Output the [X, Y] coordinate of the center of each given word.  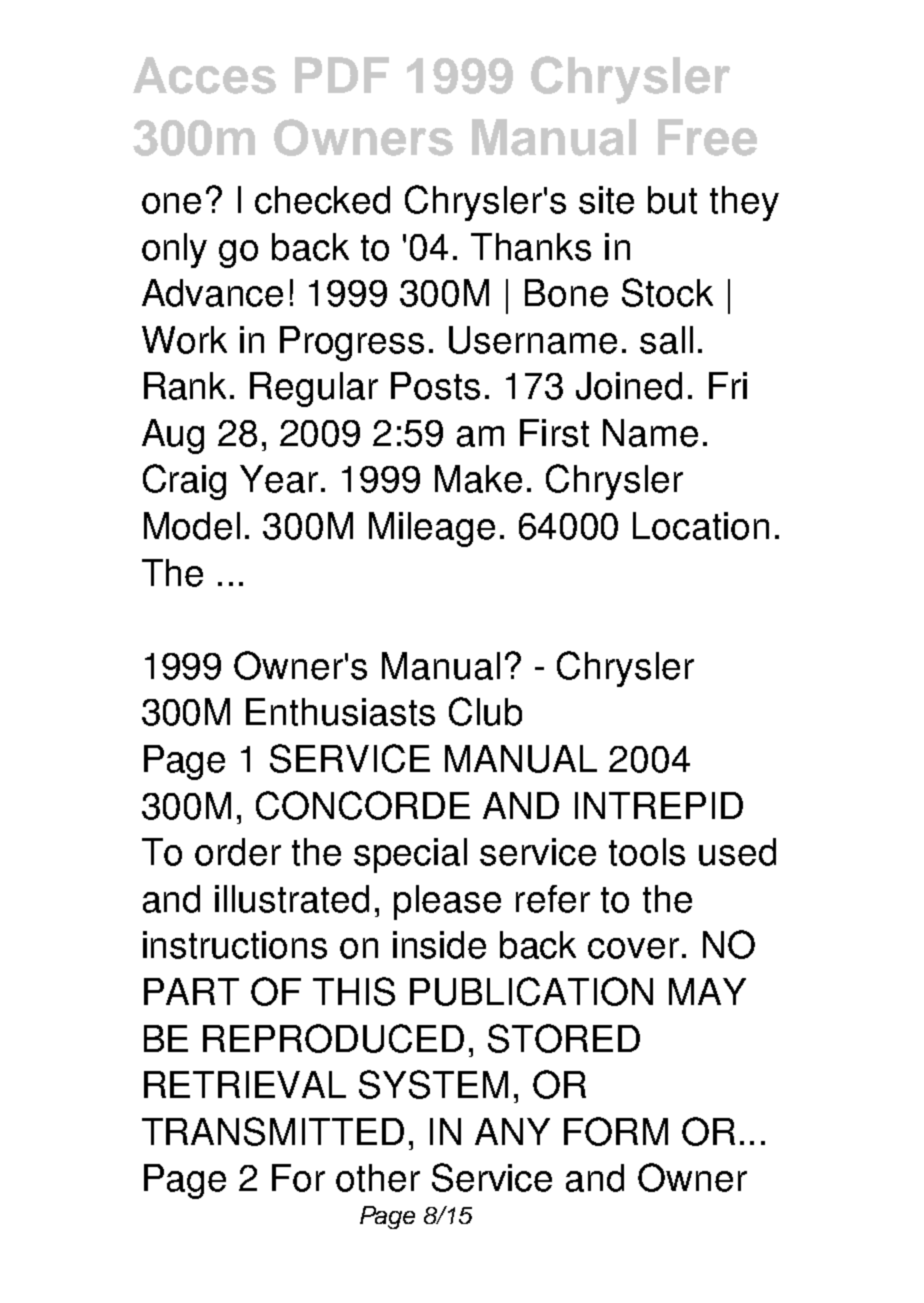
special [410, 855]
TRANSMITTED [273, 1131]
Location [701, 526]
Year [279, 479]
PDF [342, 75]
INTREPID [659, 805]
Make [478, 479]
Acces [204, 75]
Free [707, 137]
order [238, 852]
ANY [512, 1131]
